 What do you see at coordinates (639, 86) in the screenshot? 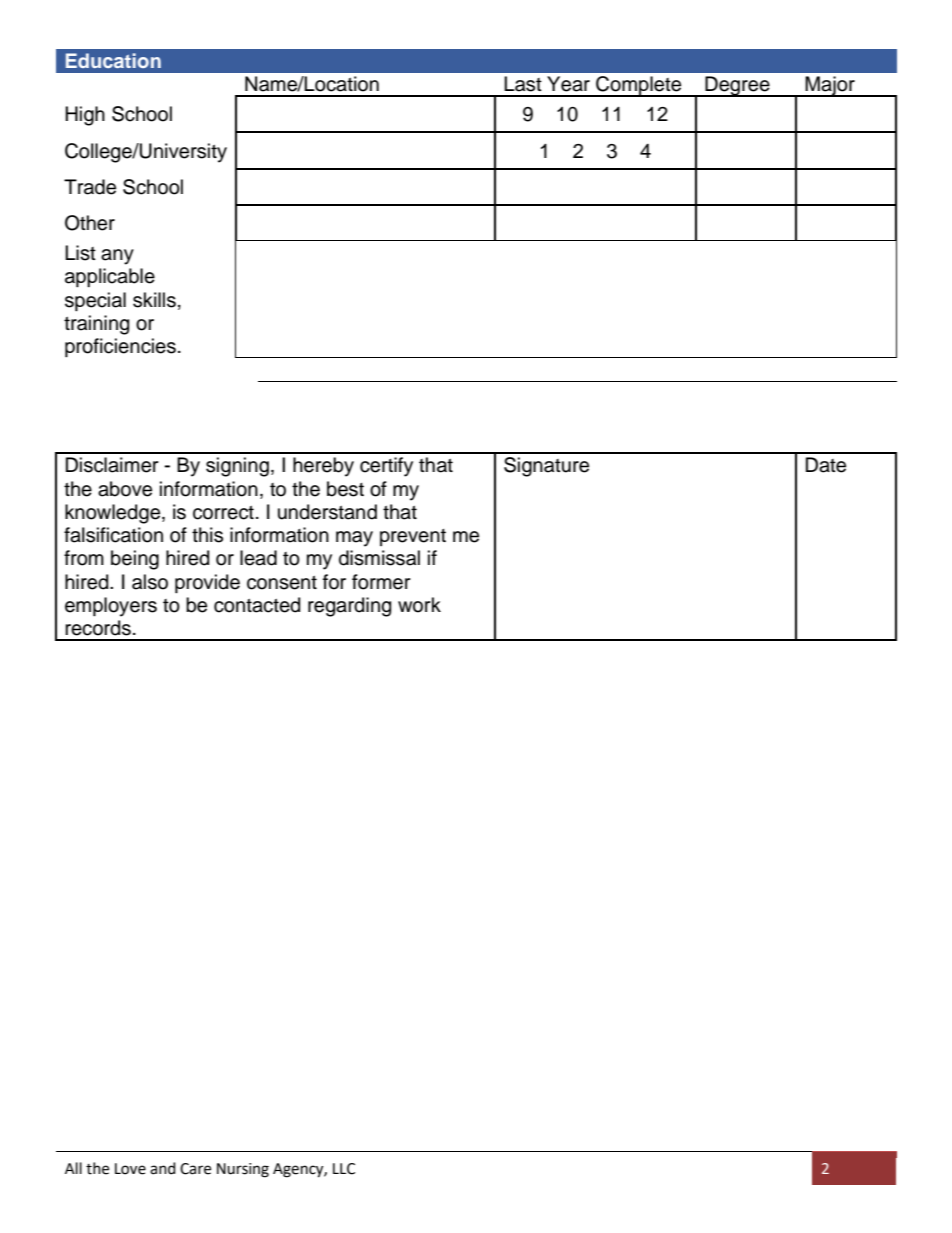
I see `Complete` at bounding box center [639, 86].
